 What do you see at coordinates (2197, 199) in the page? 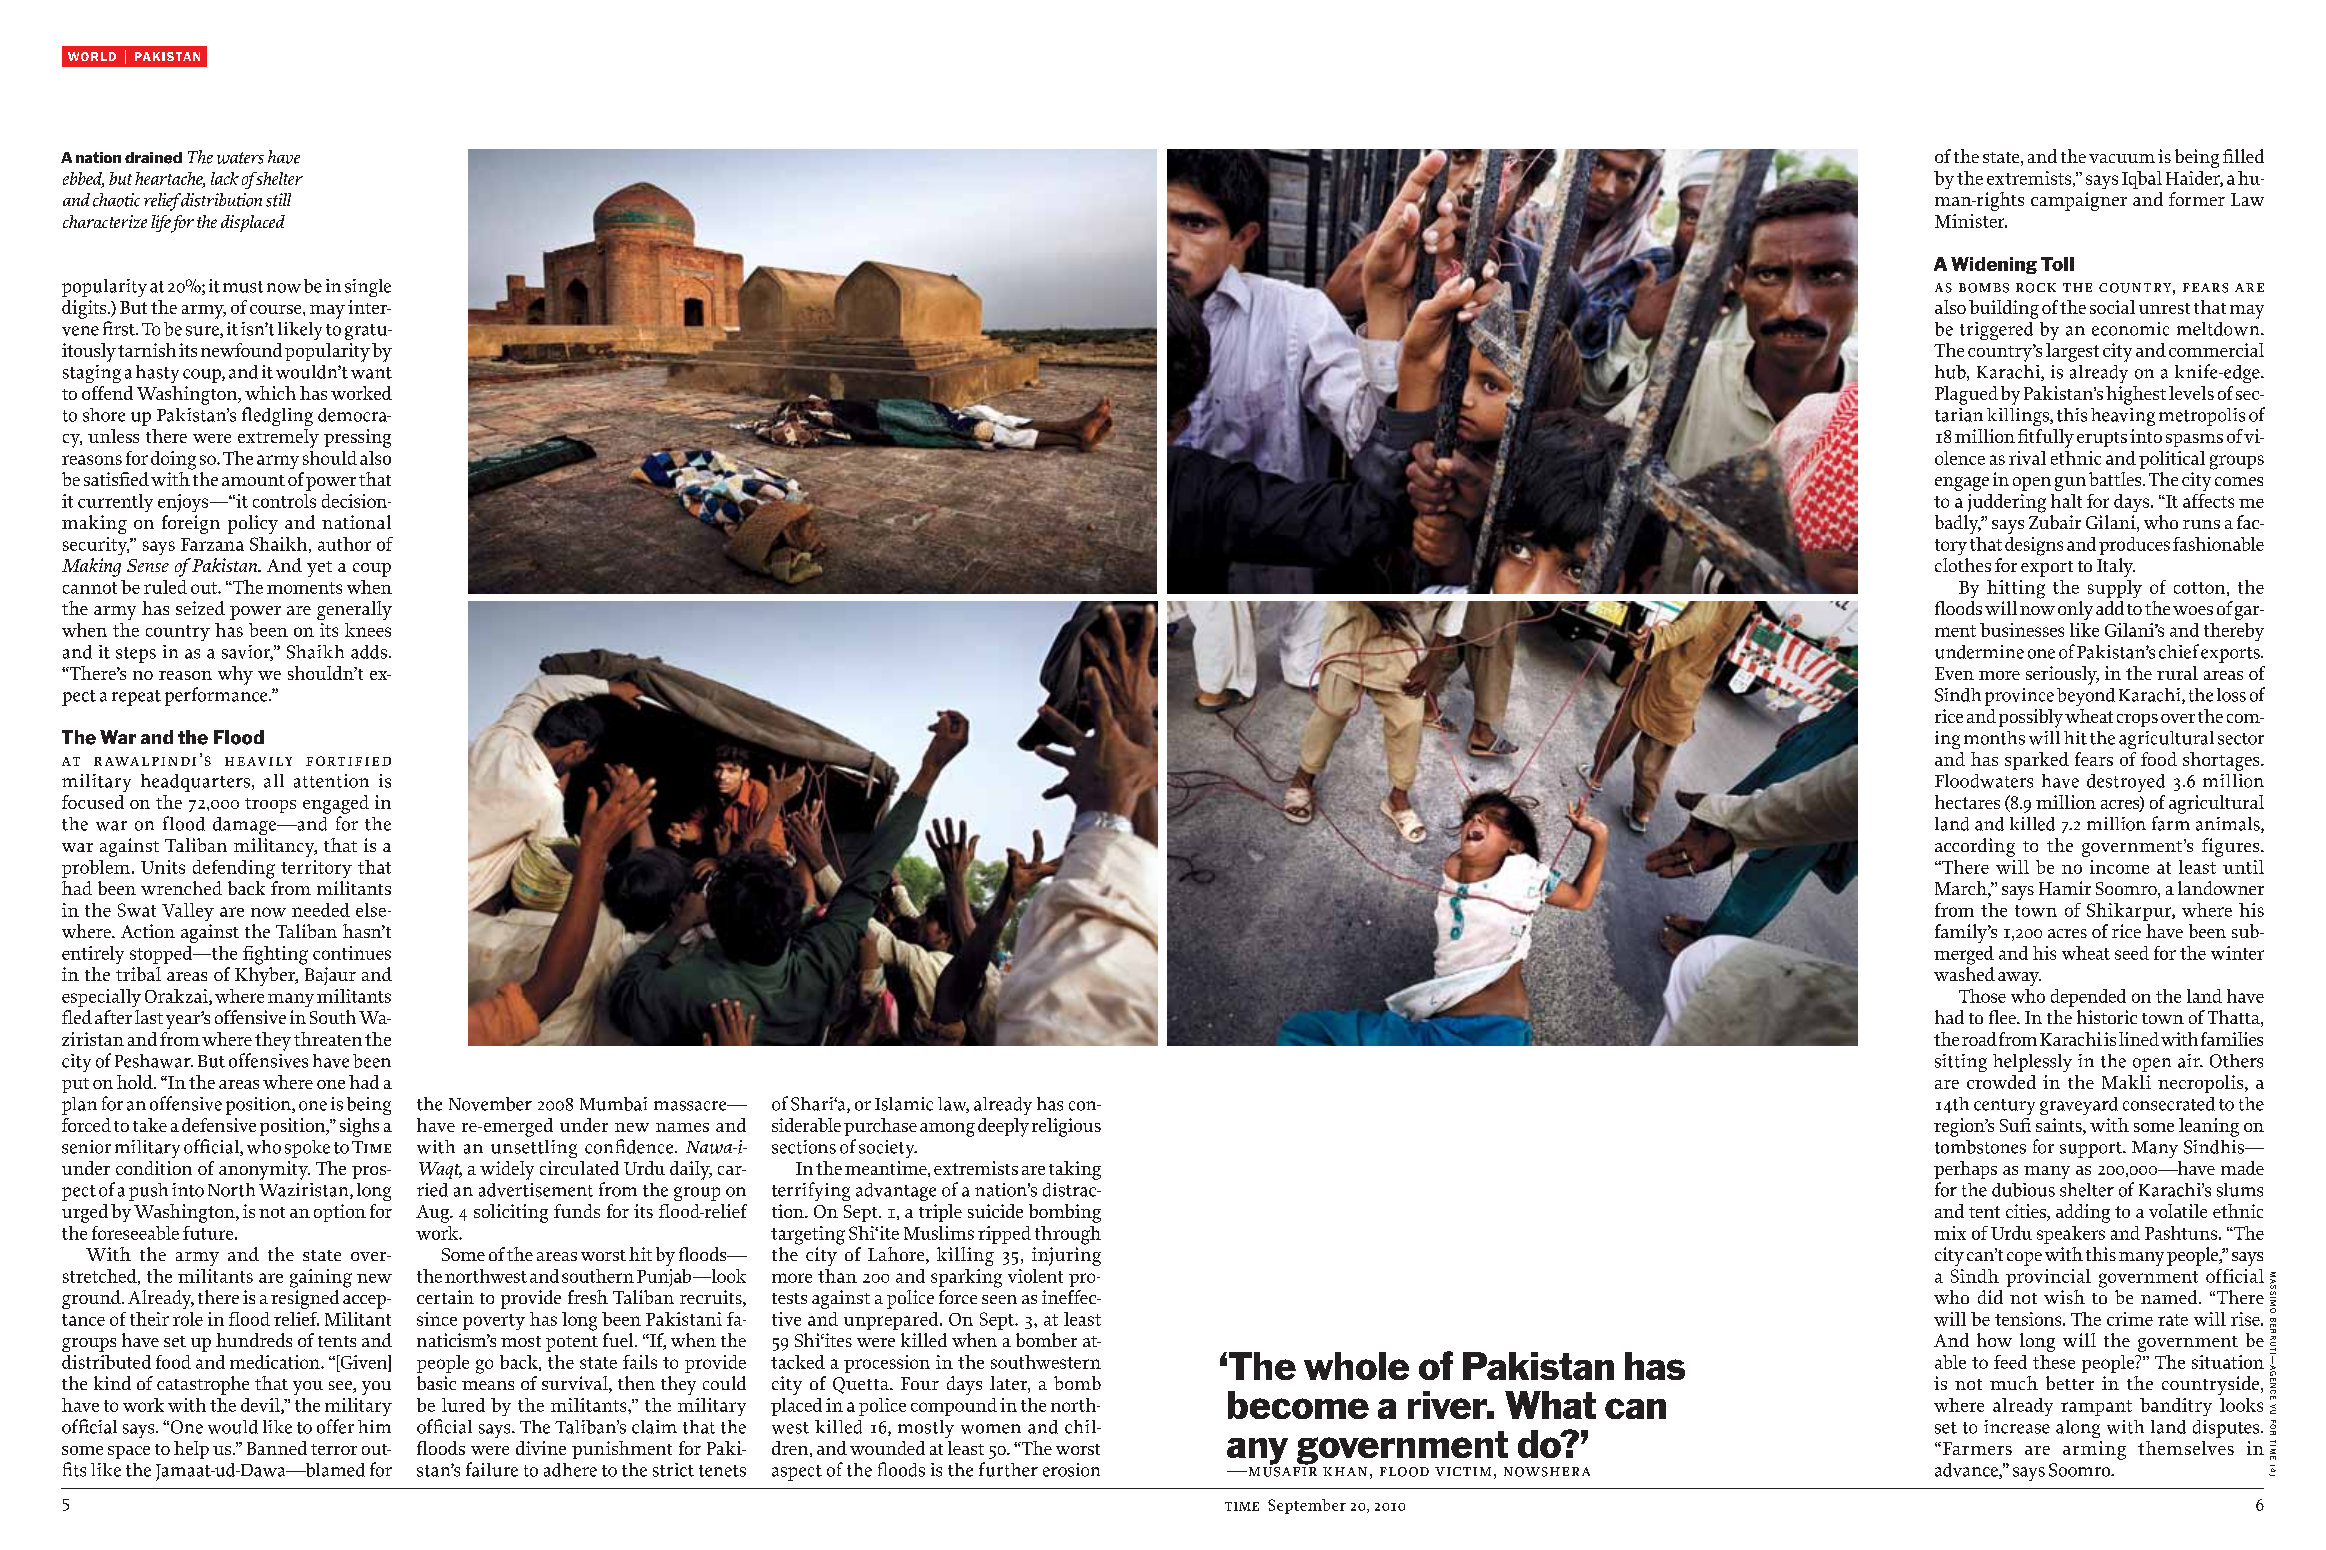
I see `former` at bounding box center [2197, 199].
